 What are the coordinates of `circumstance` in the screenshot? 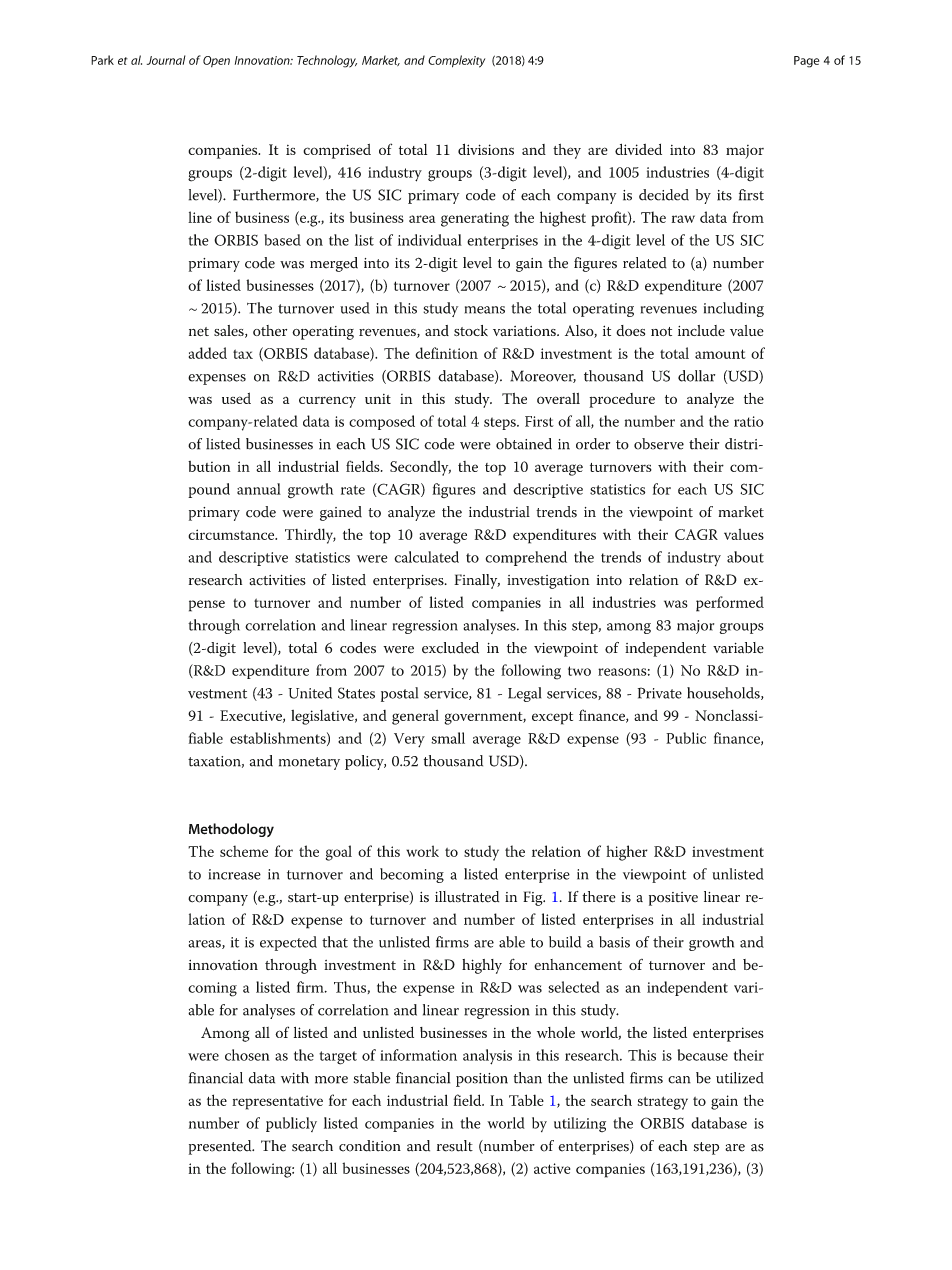 It's located at (232, 534).
